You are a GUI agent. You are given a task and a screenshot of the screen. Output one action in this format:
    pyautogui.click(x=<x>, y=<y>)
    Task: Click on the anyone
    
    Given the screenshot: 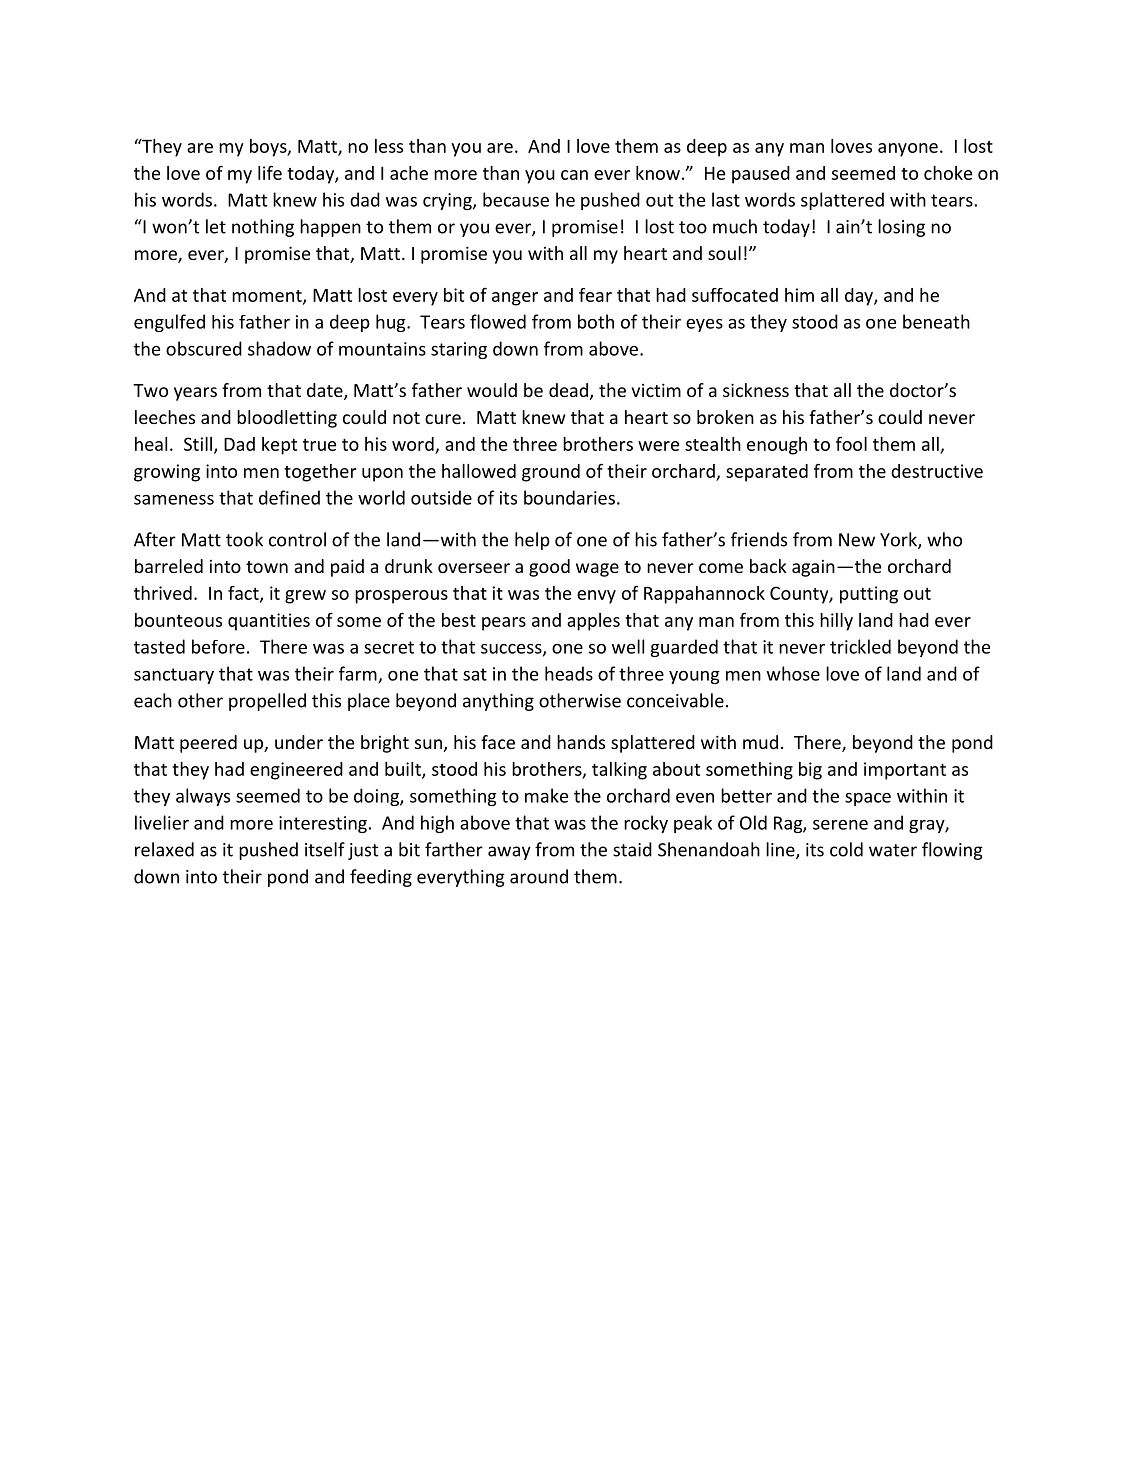 What is the action you would take?
    pyautogui.click(x=908, y=150)
